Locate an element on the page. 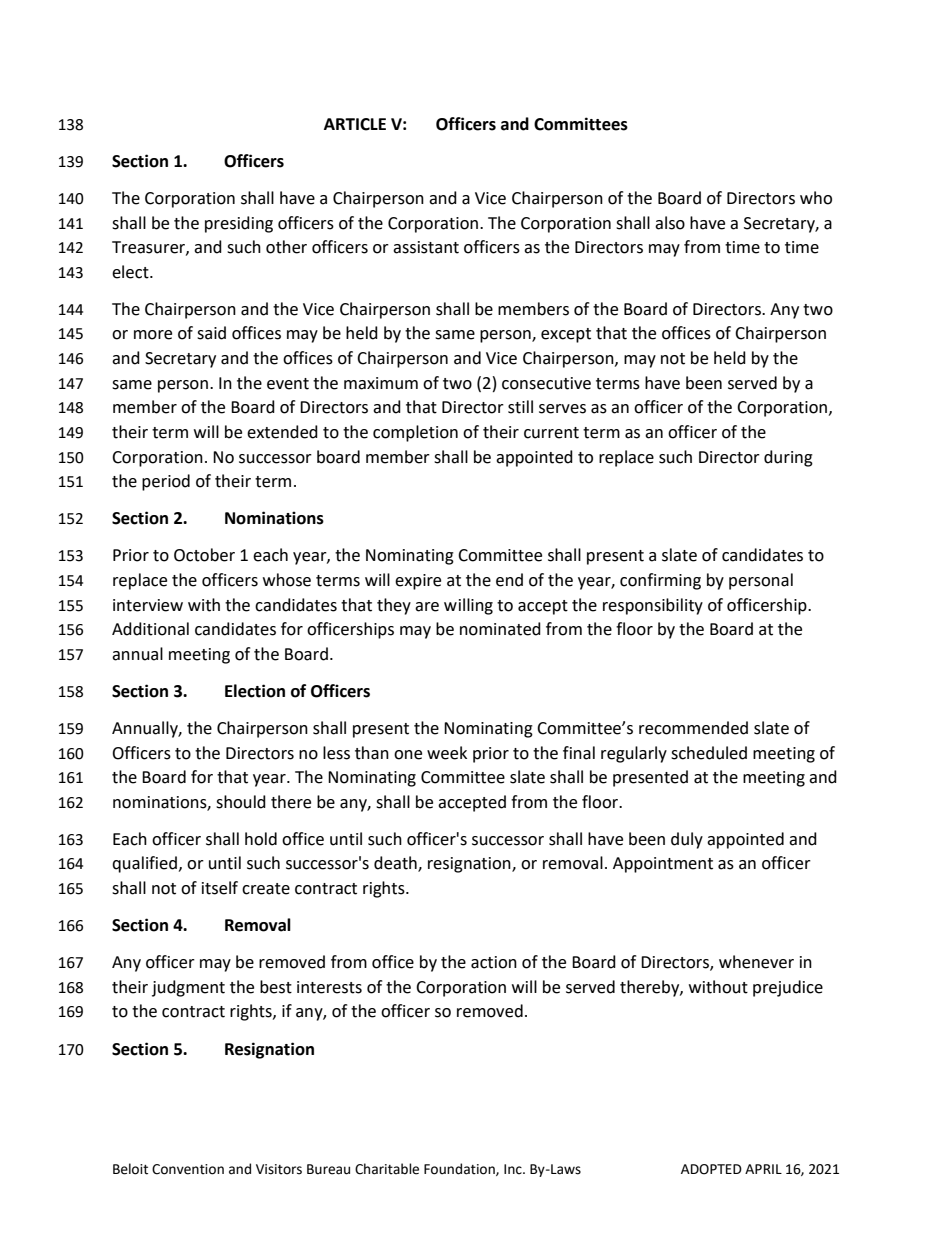 This page has width=952, height=1233. whenever is located at coordinates (756, 962).
